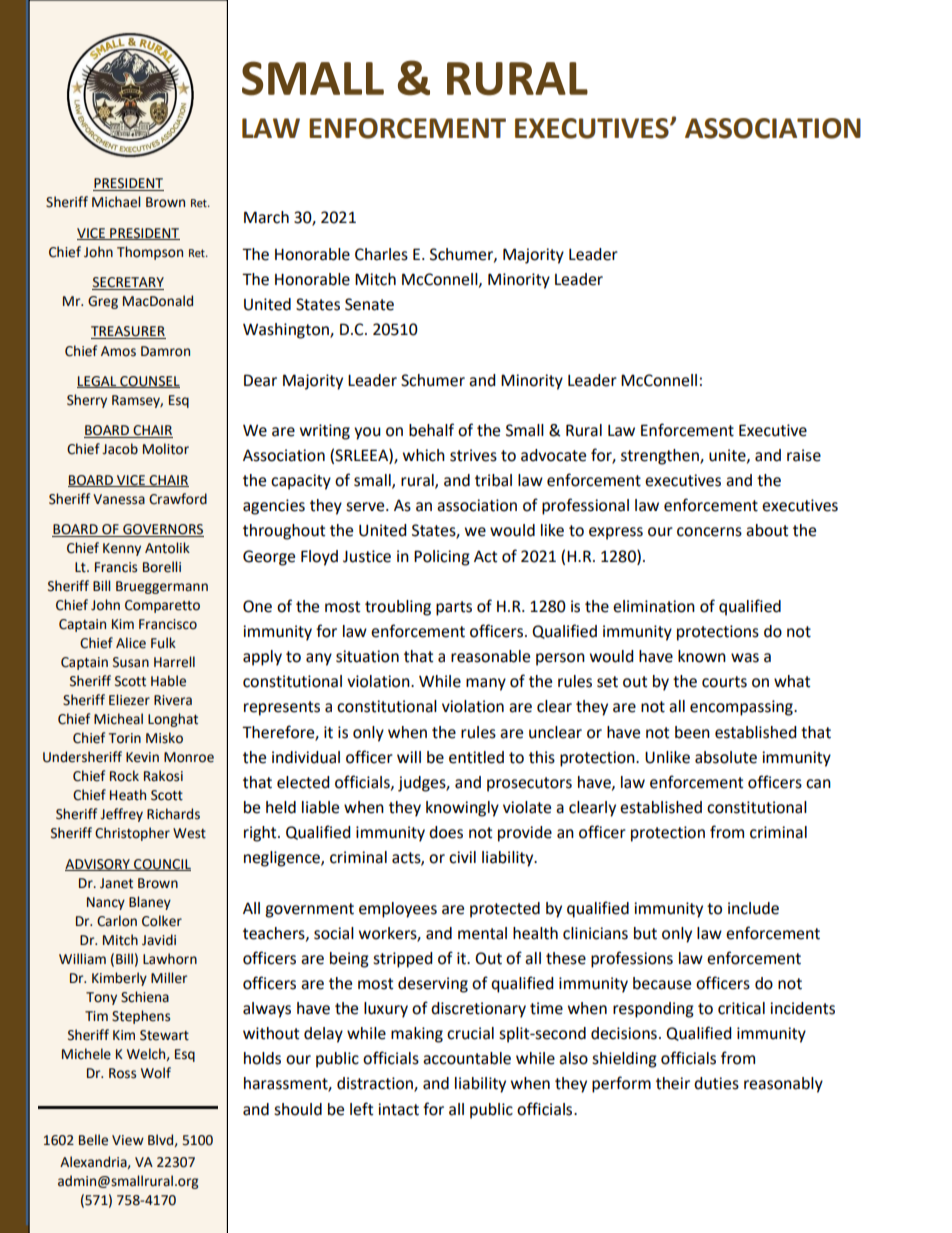  Describe the element at coordinates (398, 1109) in the image. I see `intact` at that location.
